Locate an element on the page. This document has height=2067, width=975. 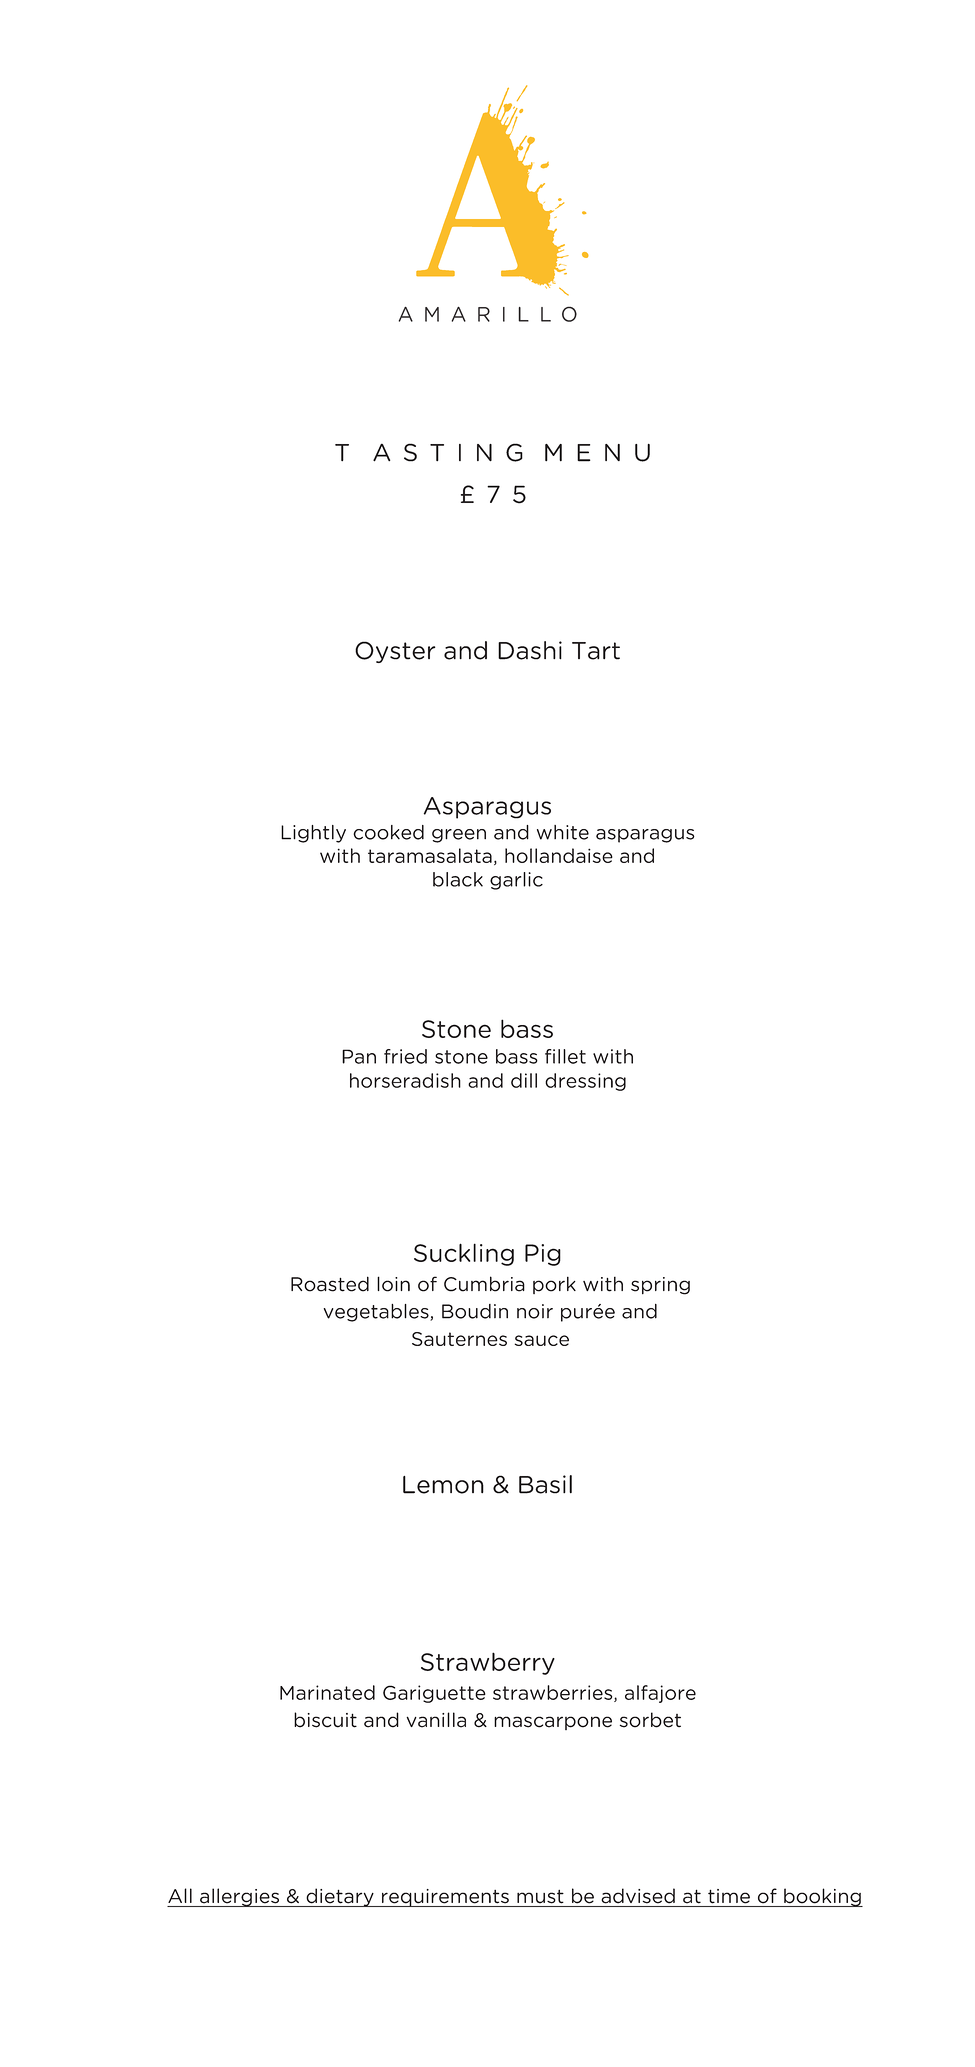
Pan is located at coordinates (359, 1056).
